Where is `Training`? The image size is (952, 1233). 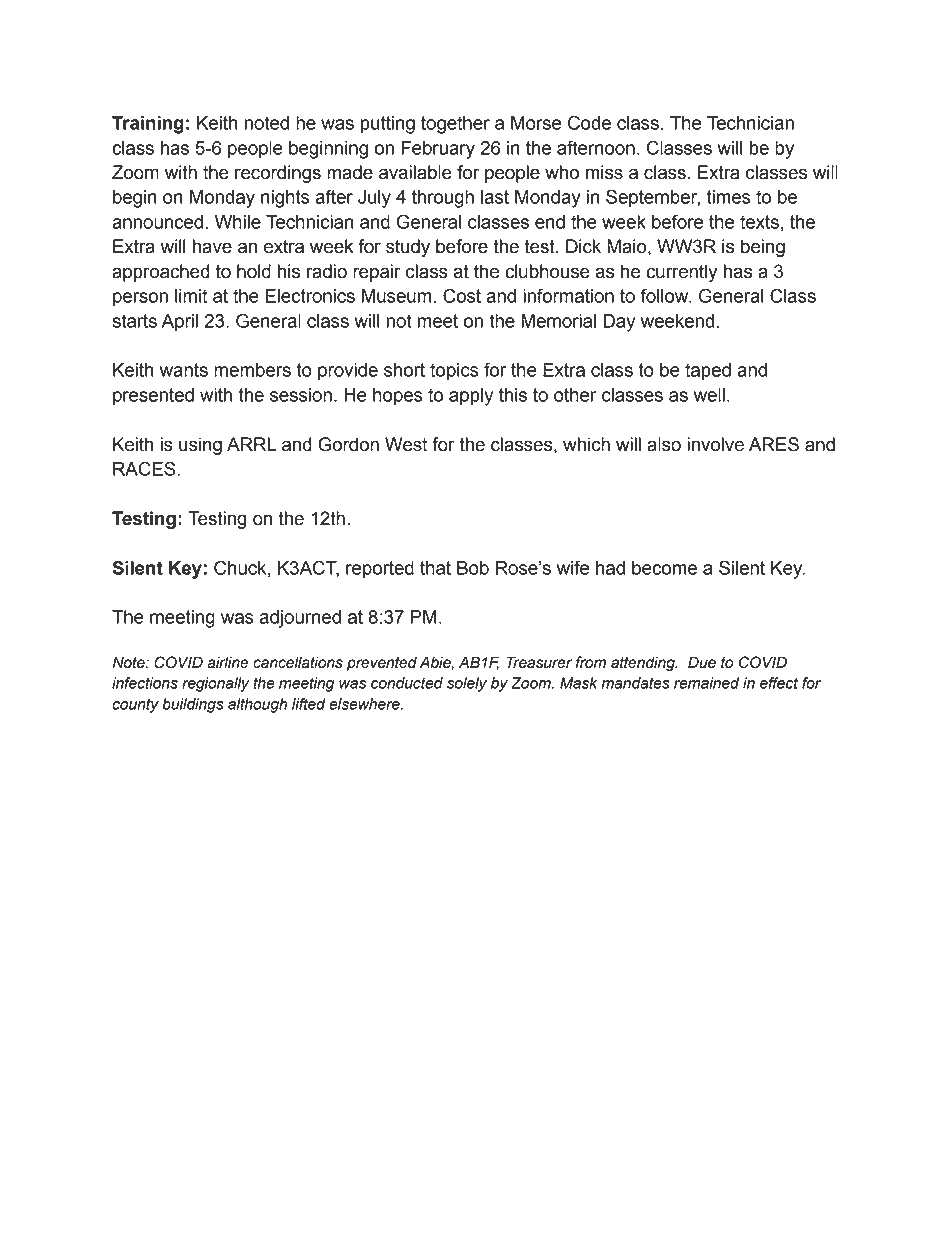
Training is located at coordinates (148, 125).
